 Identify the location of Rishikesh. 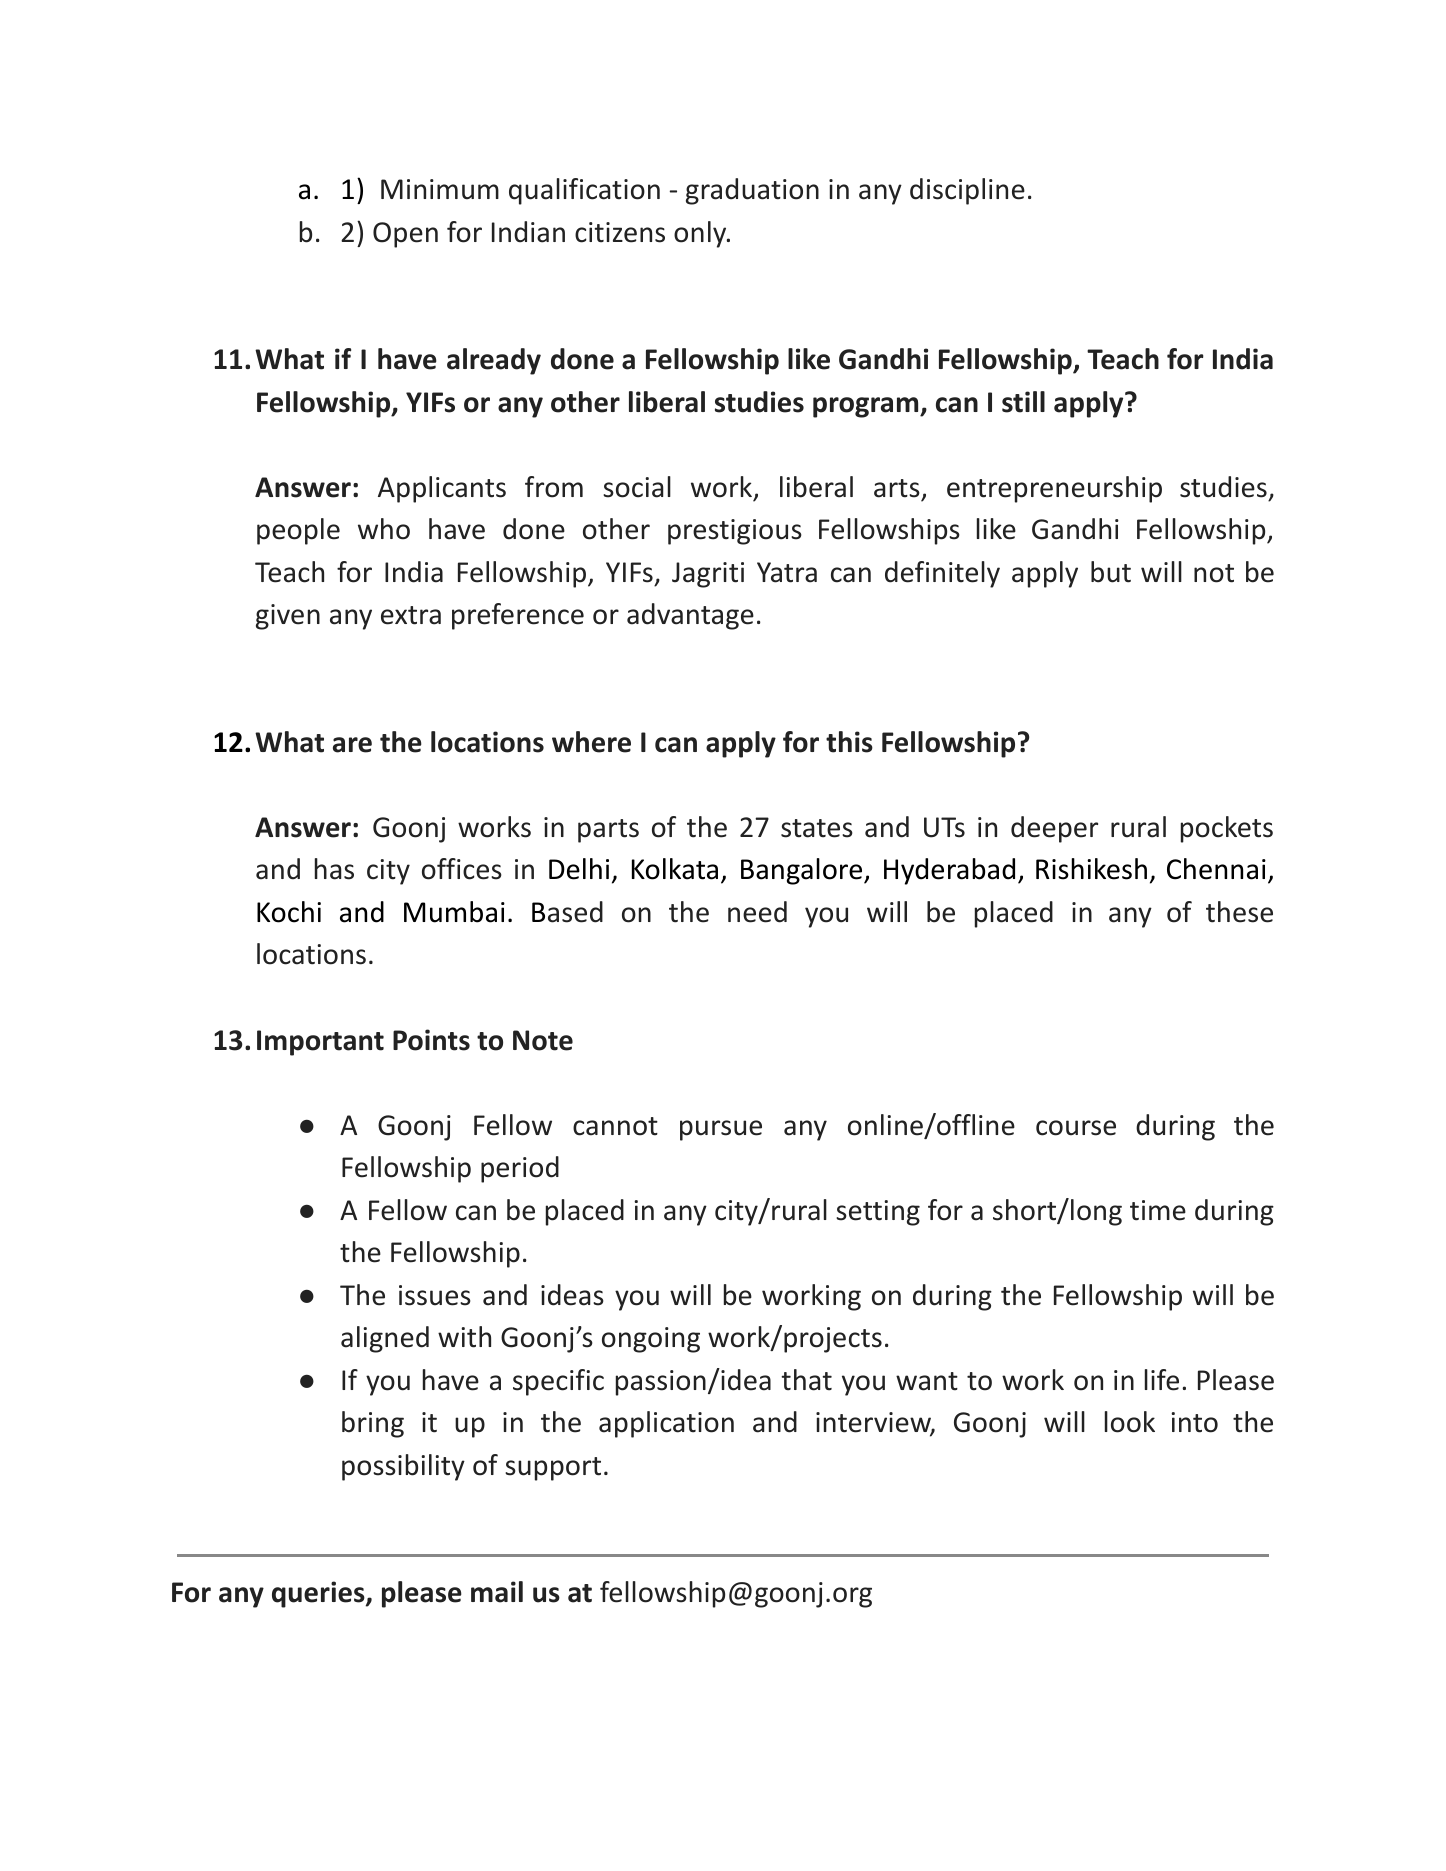
(1091, 869).
